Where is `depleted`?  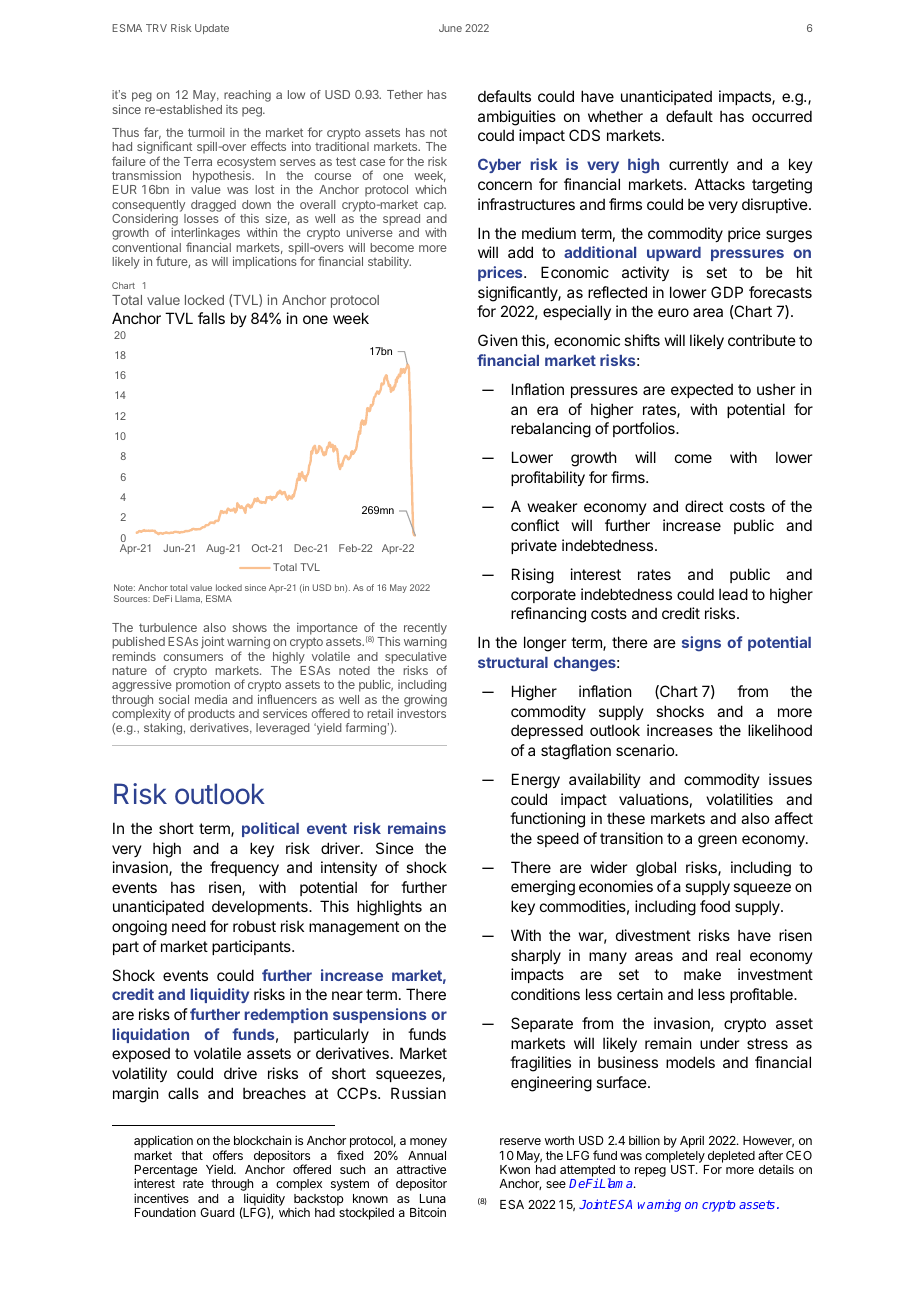
depleted is located at coordinates (731, 1157).
